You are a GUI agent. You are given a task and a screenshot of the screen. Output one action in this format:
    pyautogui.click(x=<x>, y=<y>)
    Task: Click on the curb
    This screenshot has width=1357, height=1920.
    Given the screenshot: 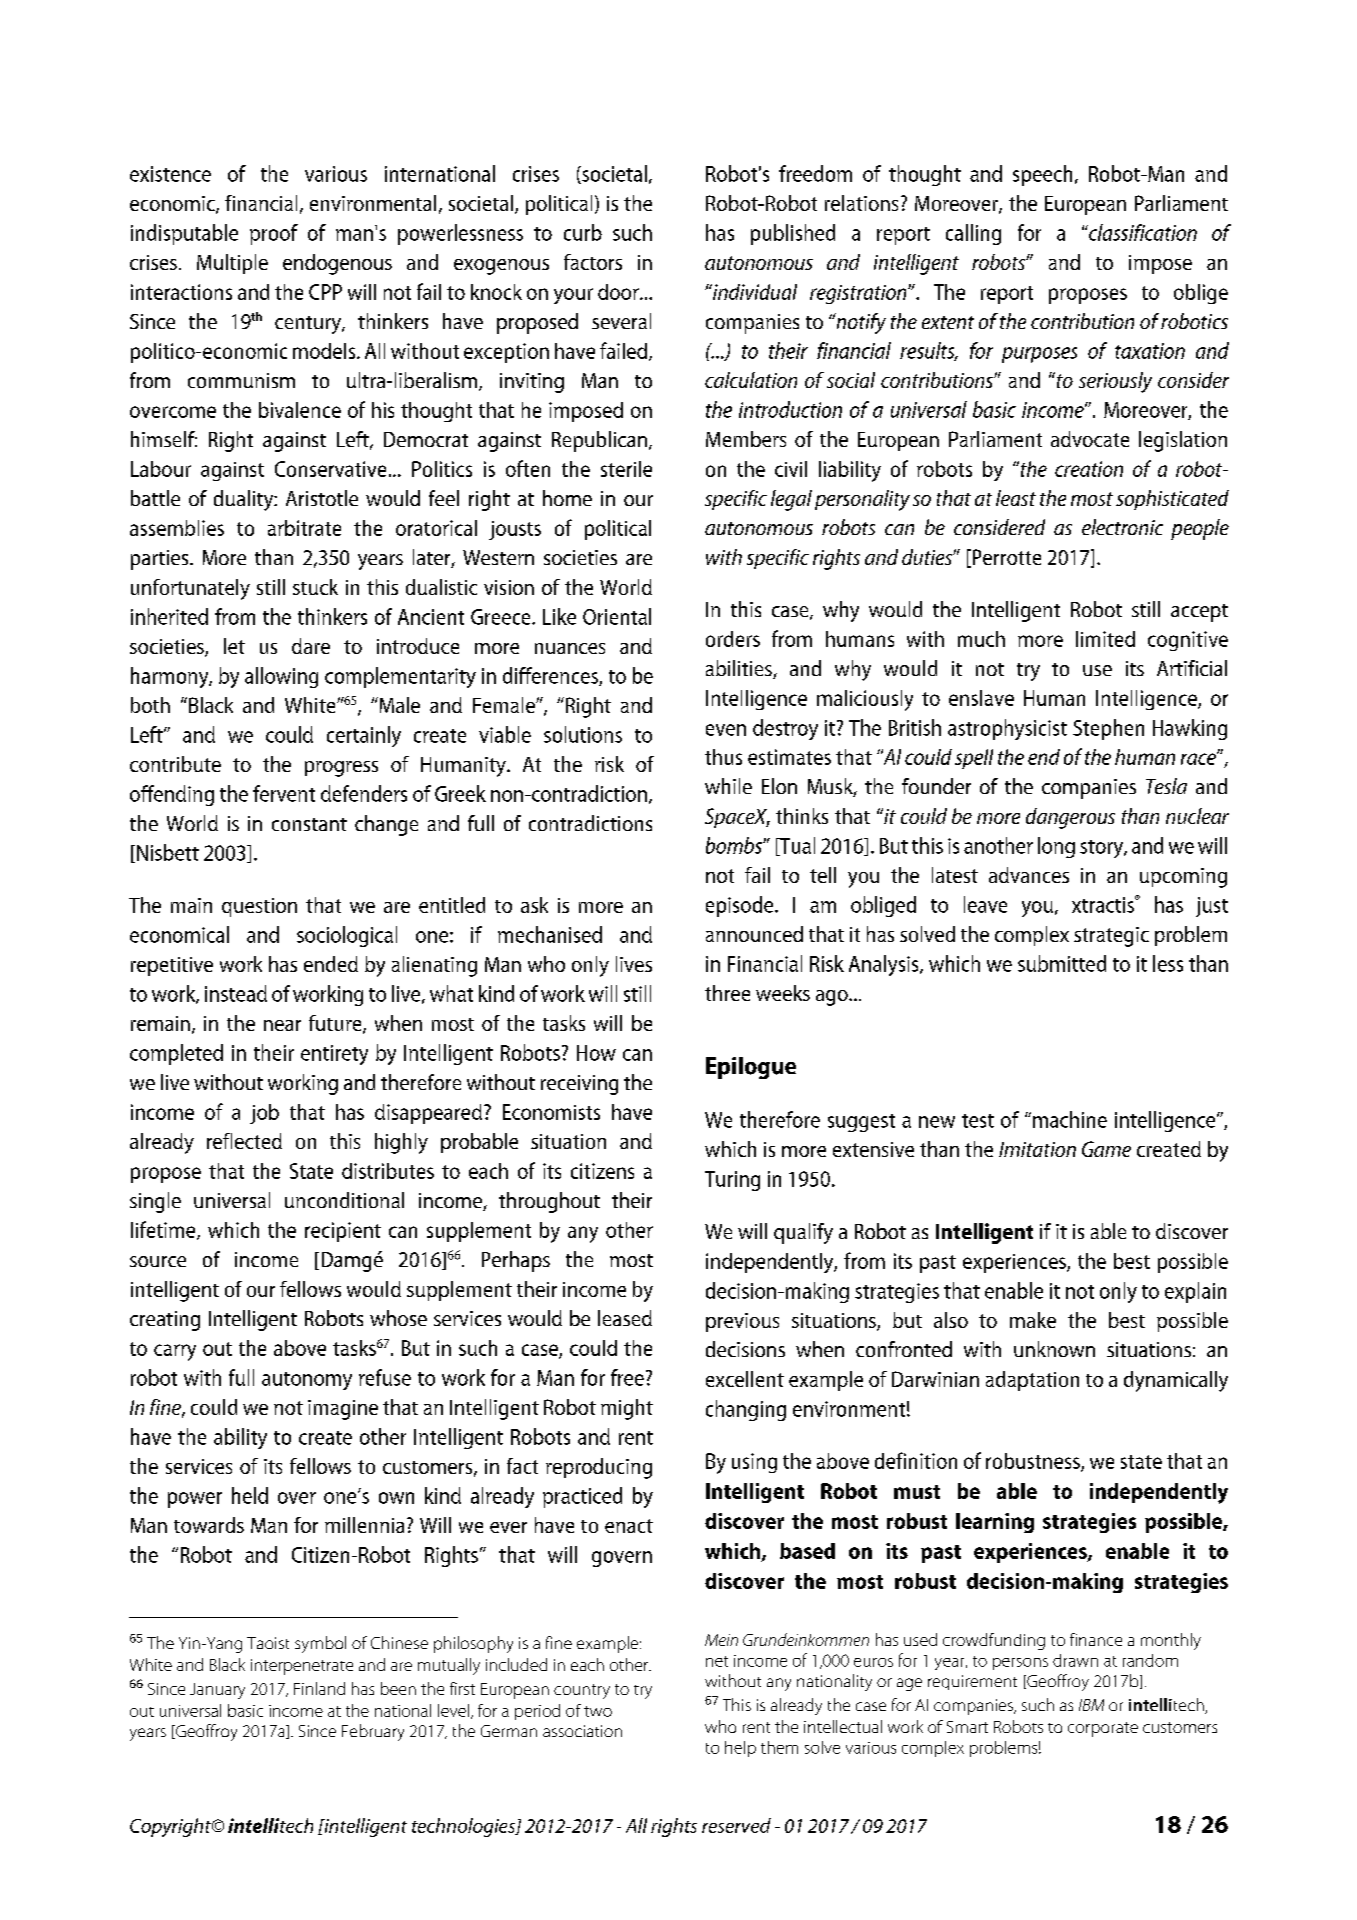 What is the action you would take?
    pyautogui.click(x=583, y=232)
